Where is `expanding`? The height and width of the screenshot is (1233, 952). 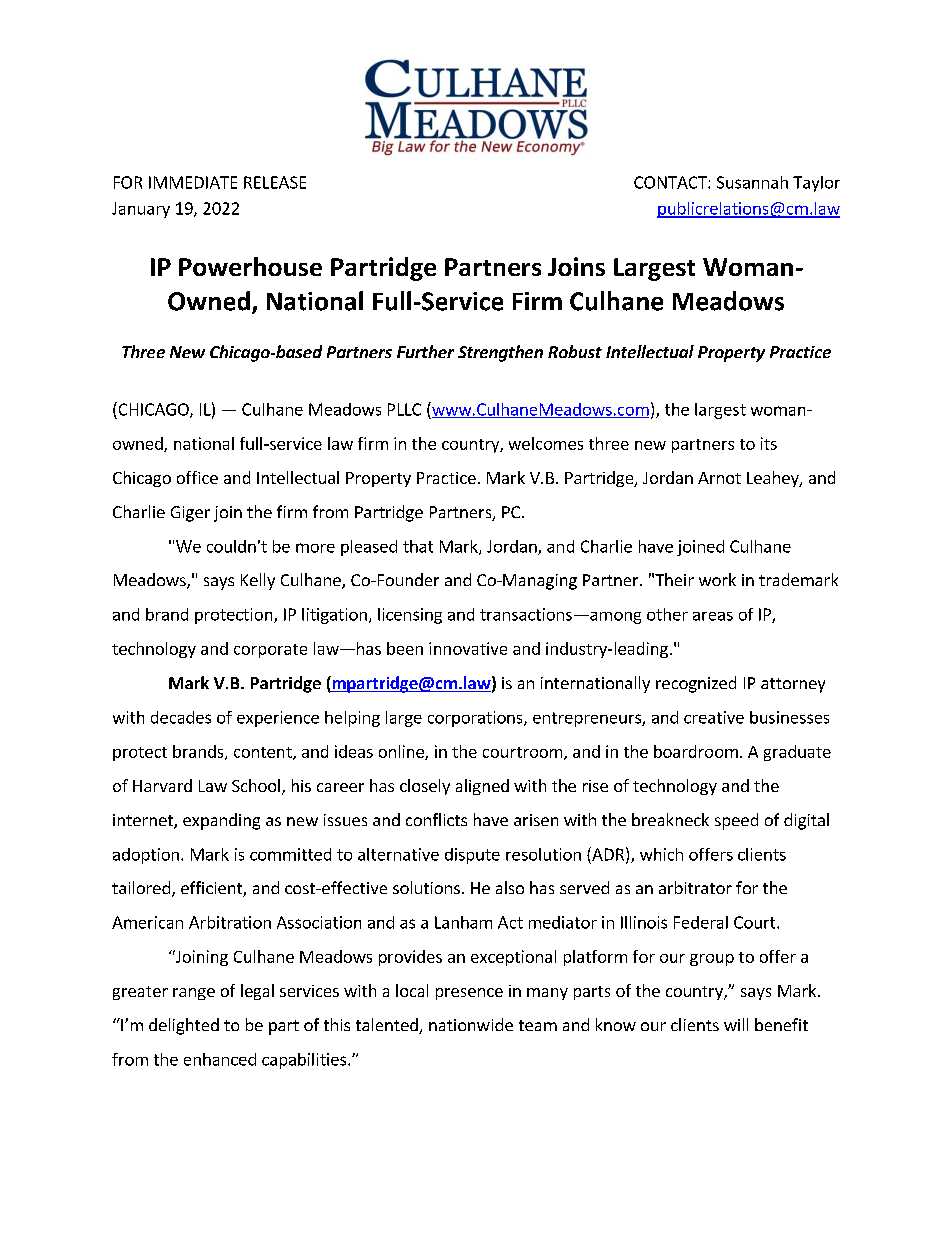
expanding is located at coordinates (221, 821).
